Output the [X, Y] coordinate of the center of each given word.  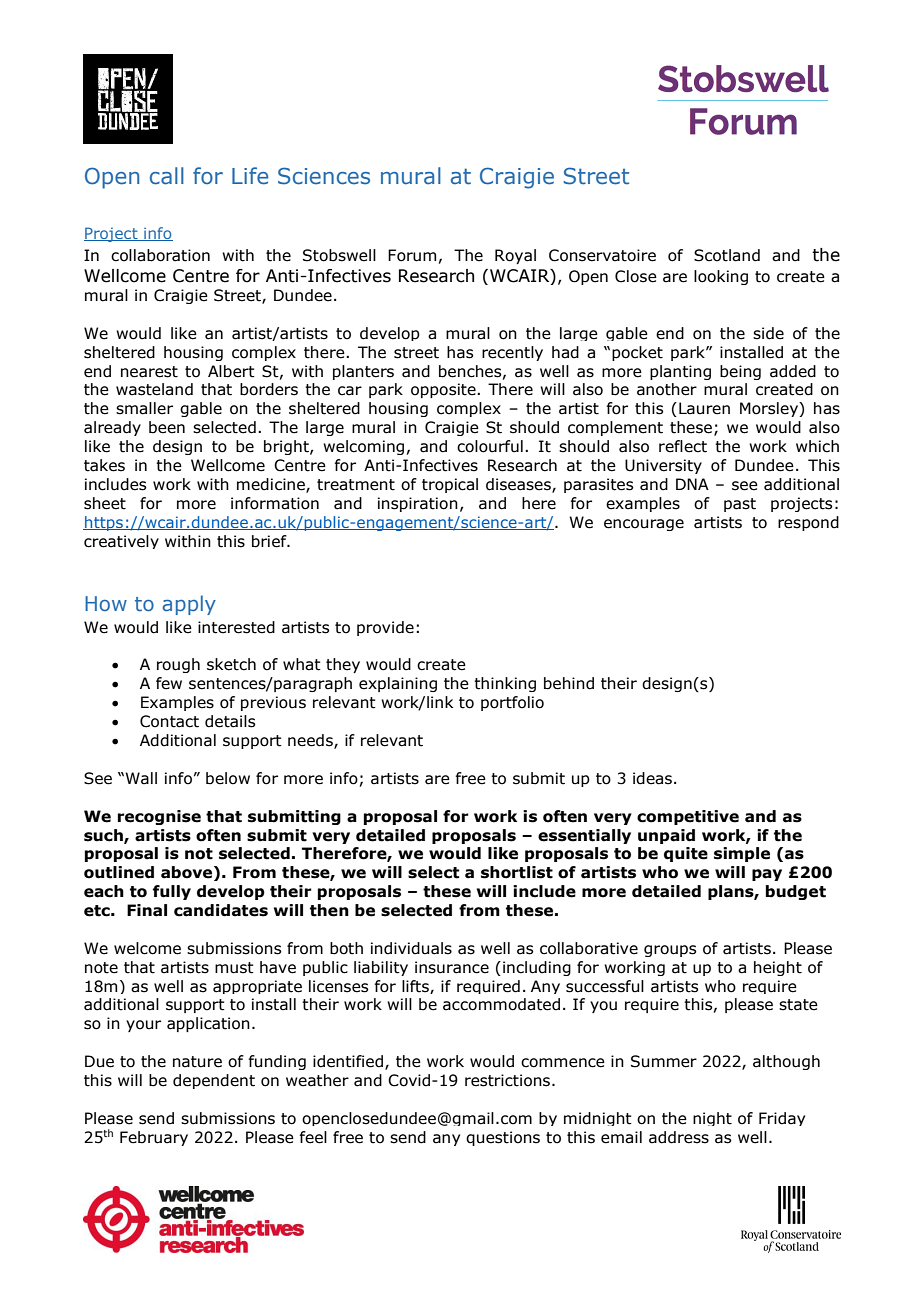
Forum [412, 255]
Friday [782, 1119]
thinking [505, 684]
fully [172, 892]
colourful [490, 446]
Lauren [704, 408]
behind [569, 683]
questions [503, 1138]
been [167, 427]
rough [178, 665]
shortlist [517, 872]
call [167, 176]
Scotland [727, 255]
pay [767, 875]
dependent [214, 1081]
